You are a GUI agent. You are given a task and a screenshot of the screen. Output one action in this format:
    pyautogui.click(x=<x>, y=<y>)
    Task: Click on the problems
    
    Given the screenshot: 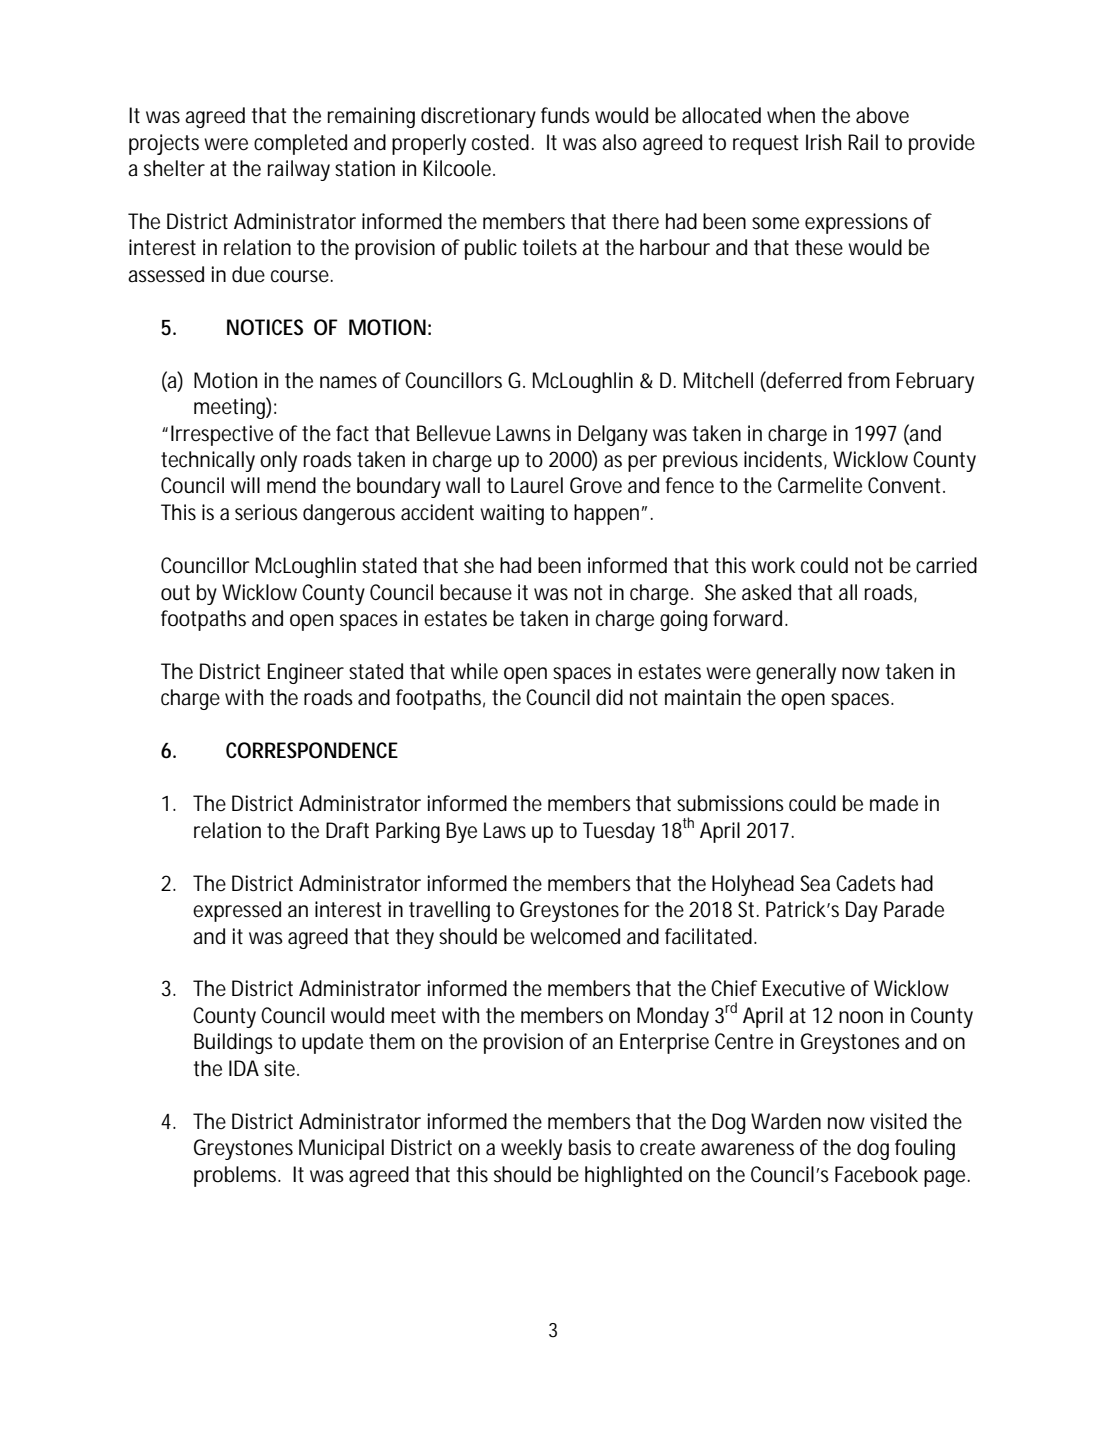 What is the action you would take?
    pyautogui.click(x=237, y=1176)
